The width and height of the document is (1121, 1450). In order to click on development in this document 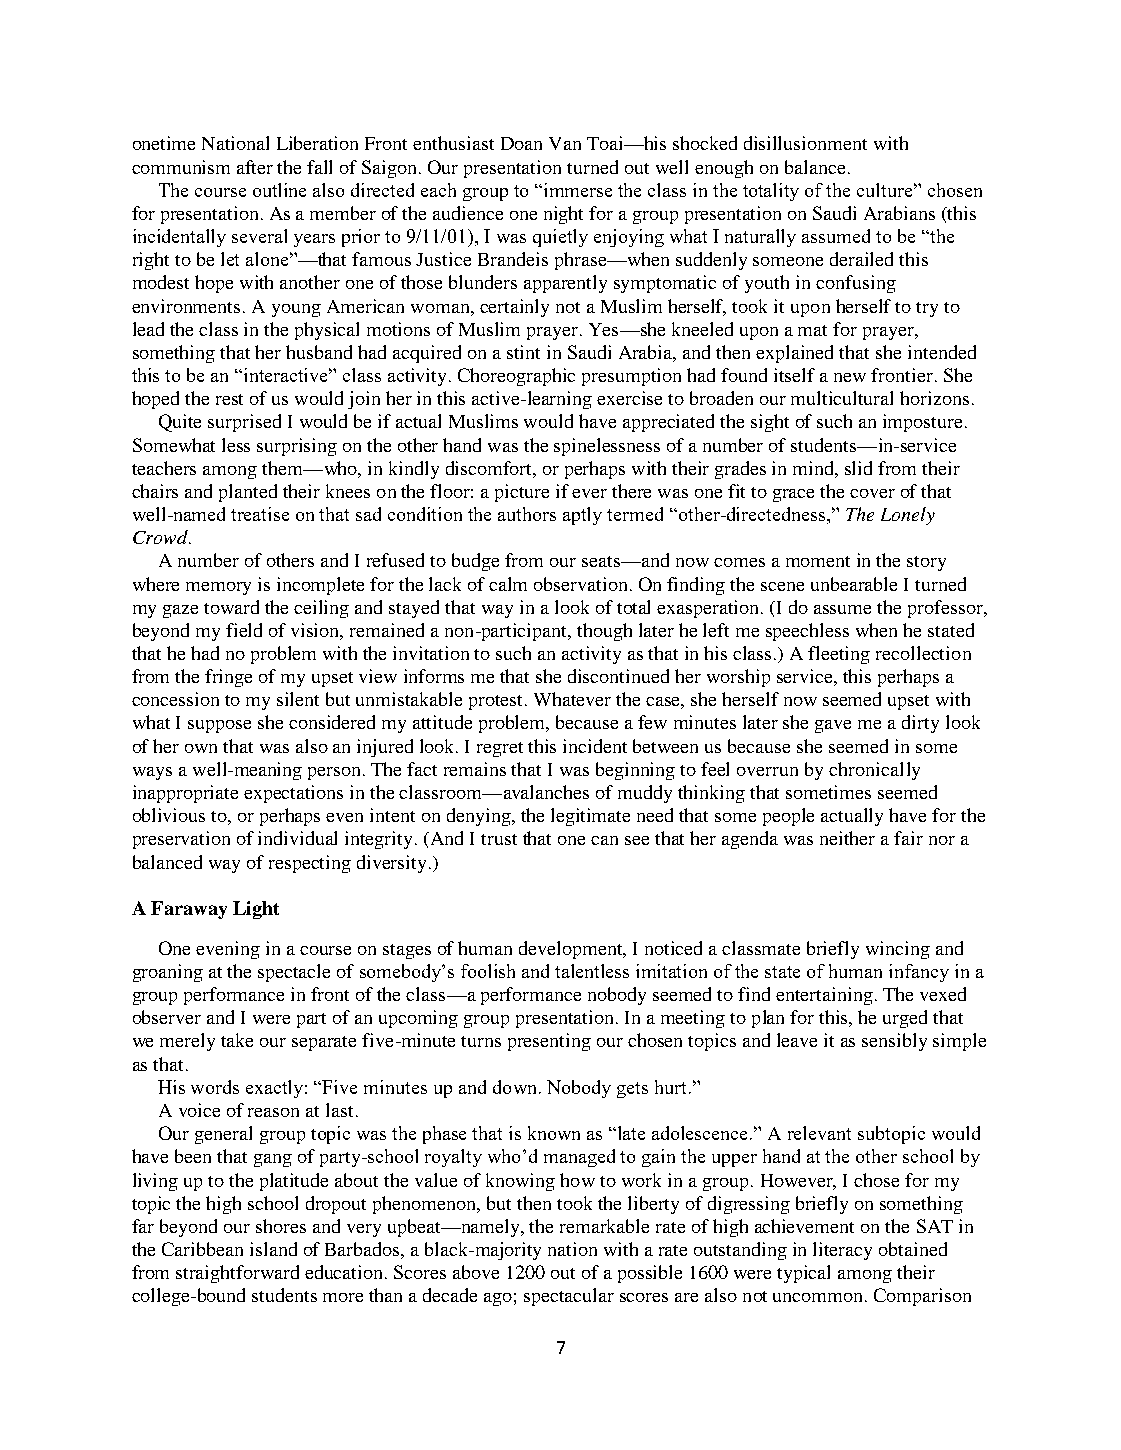, I will do `click(572, 950)`.
